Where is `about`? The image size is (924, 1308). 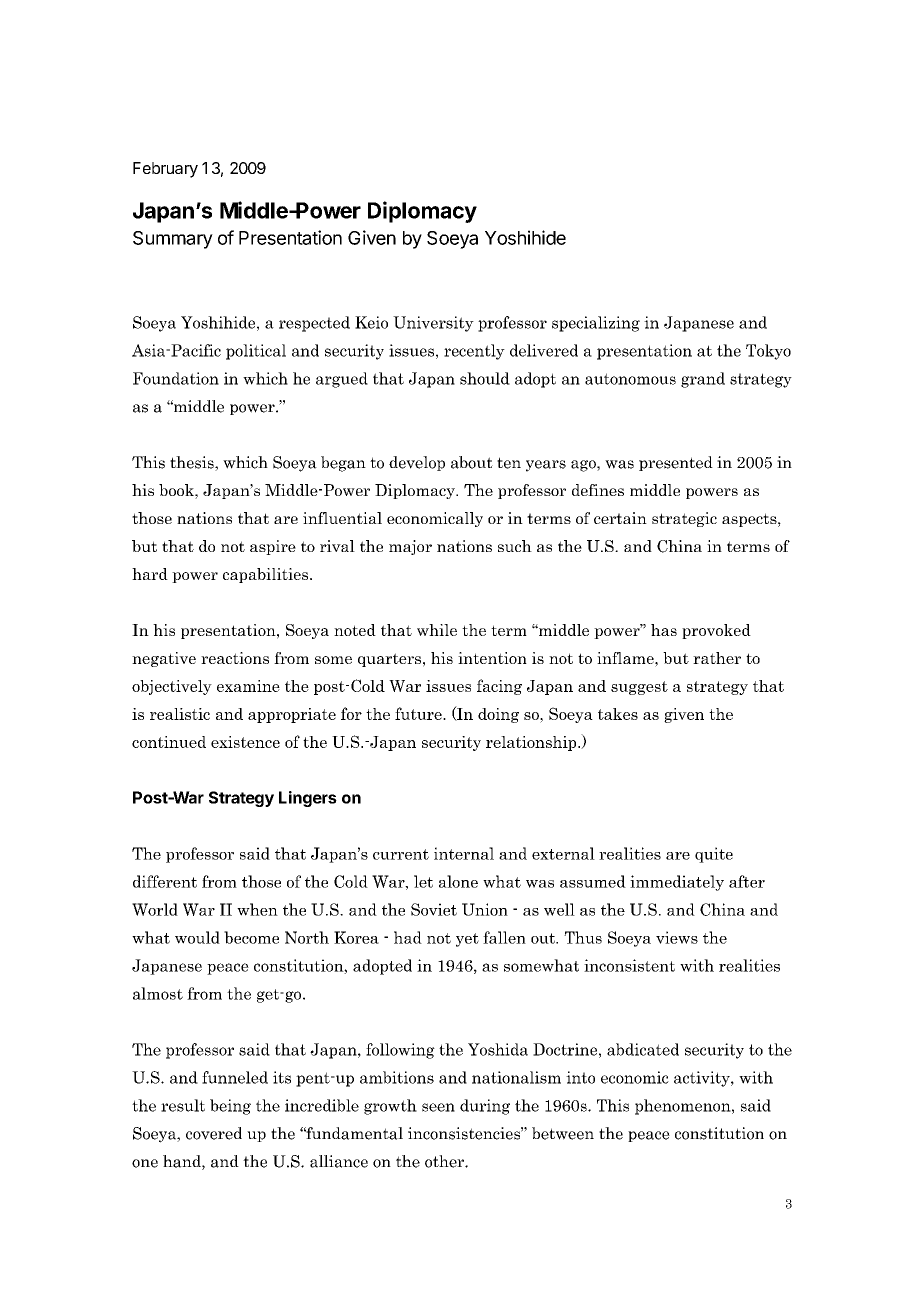
about is located at coordinates (472, 462).
